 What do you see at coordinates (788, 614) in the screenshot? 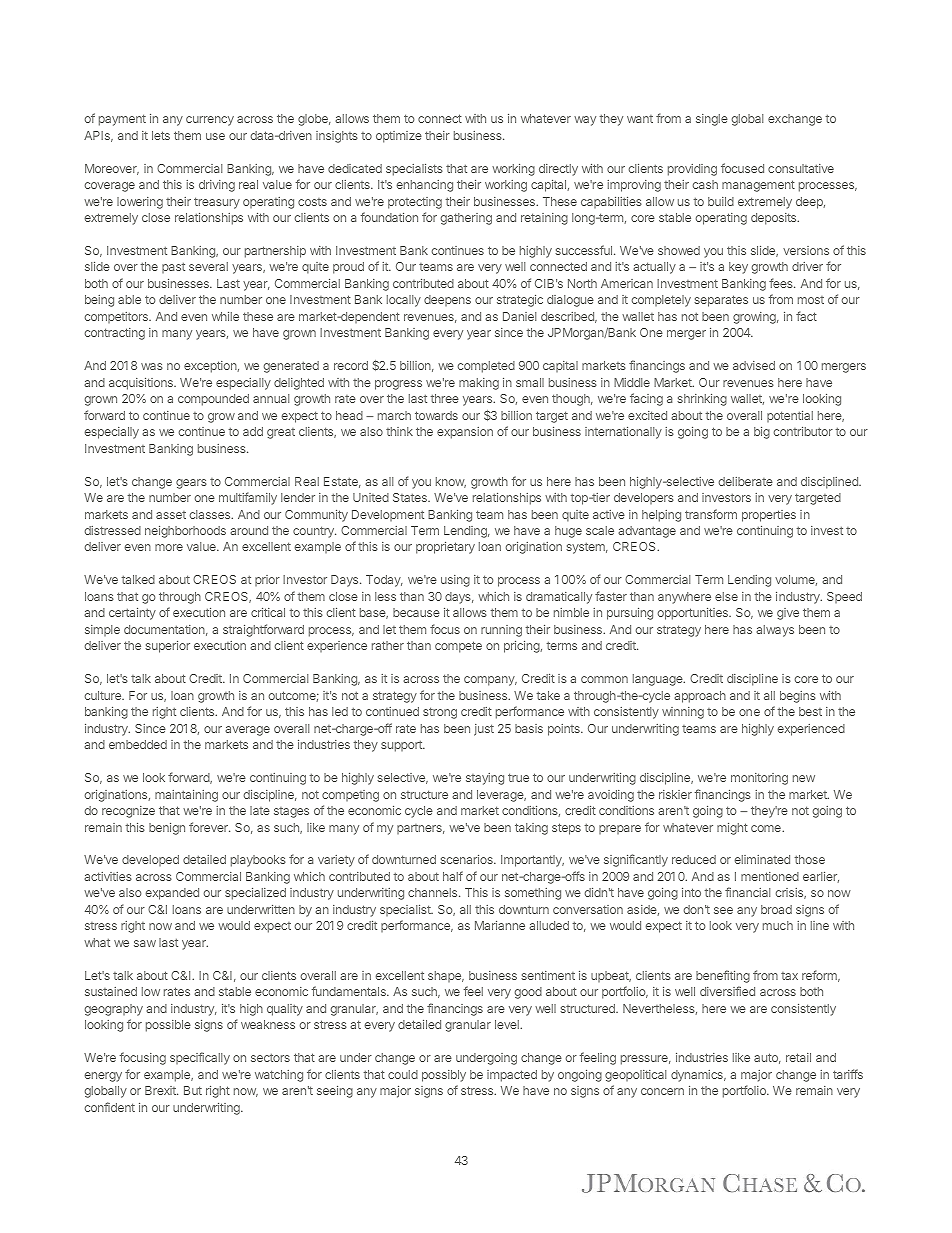
I see `give` at bounding box center [788, 614].
